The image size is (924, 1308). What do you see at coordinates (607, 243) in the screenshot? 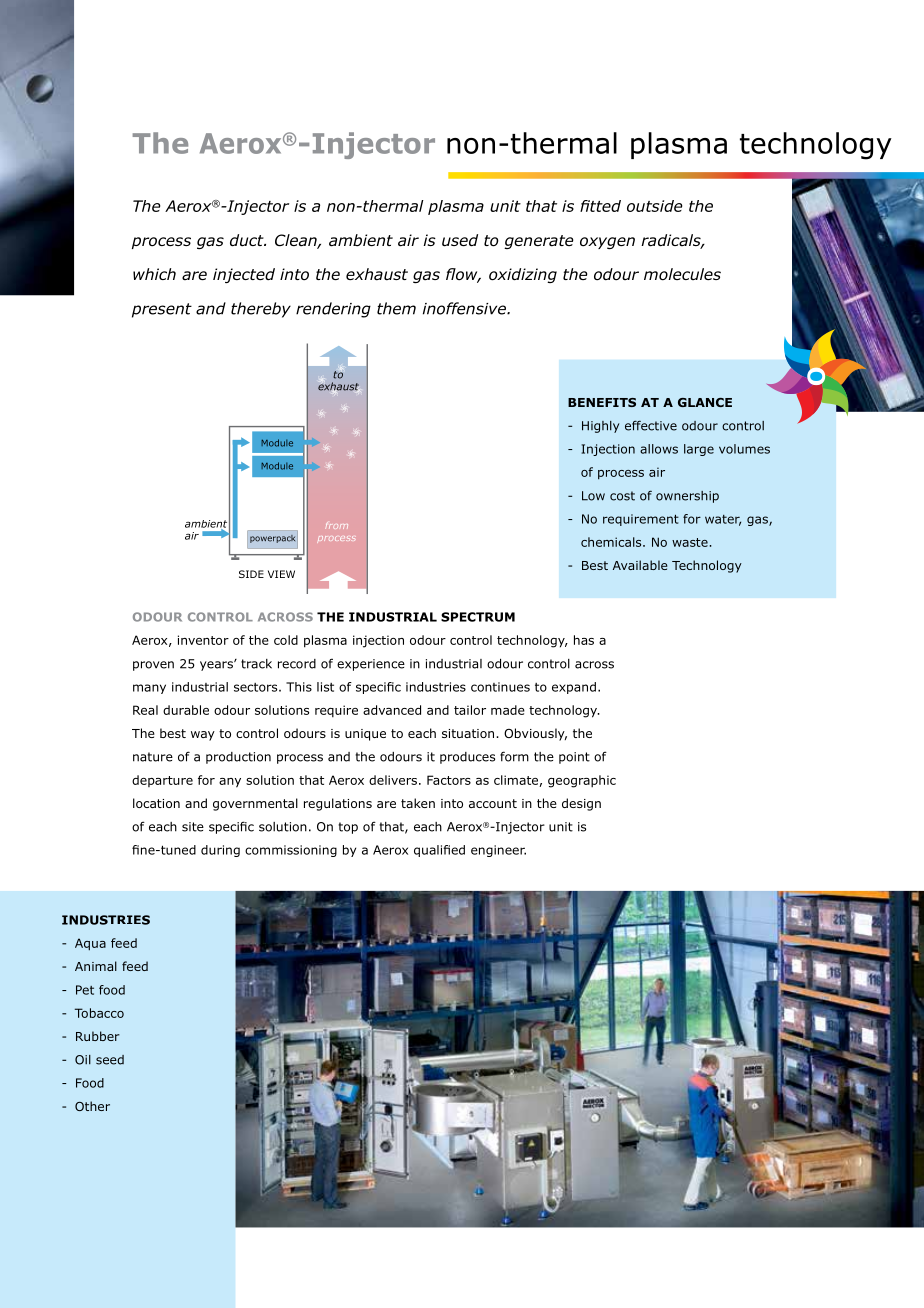
I see `oxygen` at bounding box center [607, 243].
